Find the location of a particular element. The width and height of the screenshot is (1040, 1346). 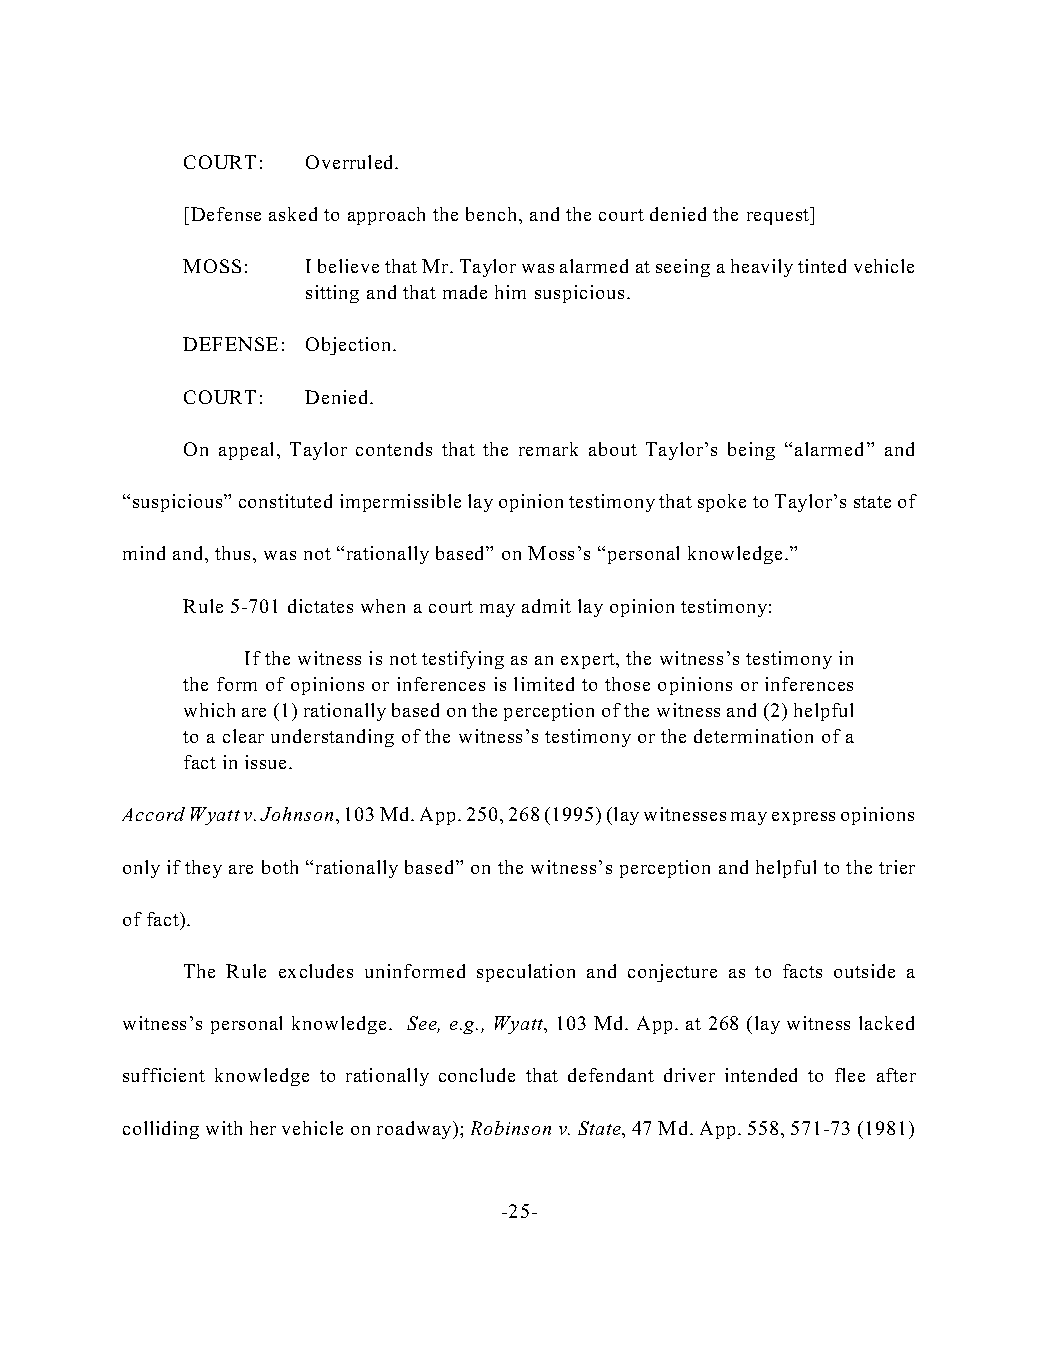

tinted is located at coordinates (822, 266).
